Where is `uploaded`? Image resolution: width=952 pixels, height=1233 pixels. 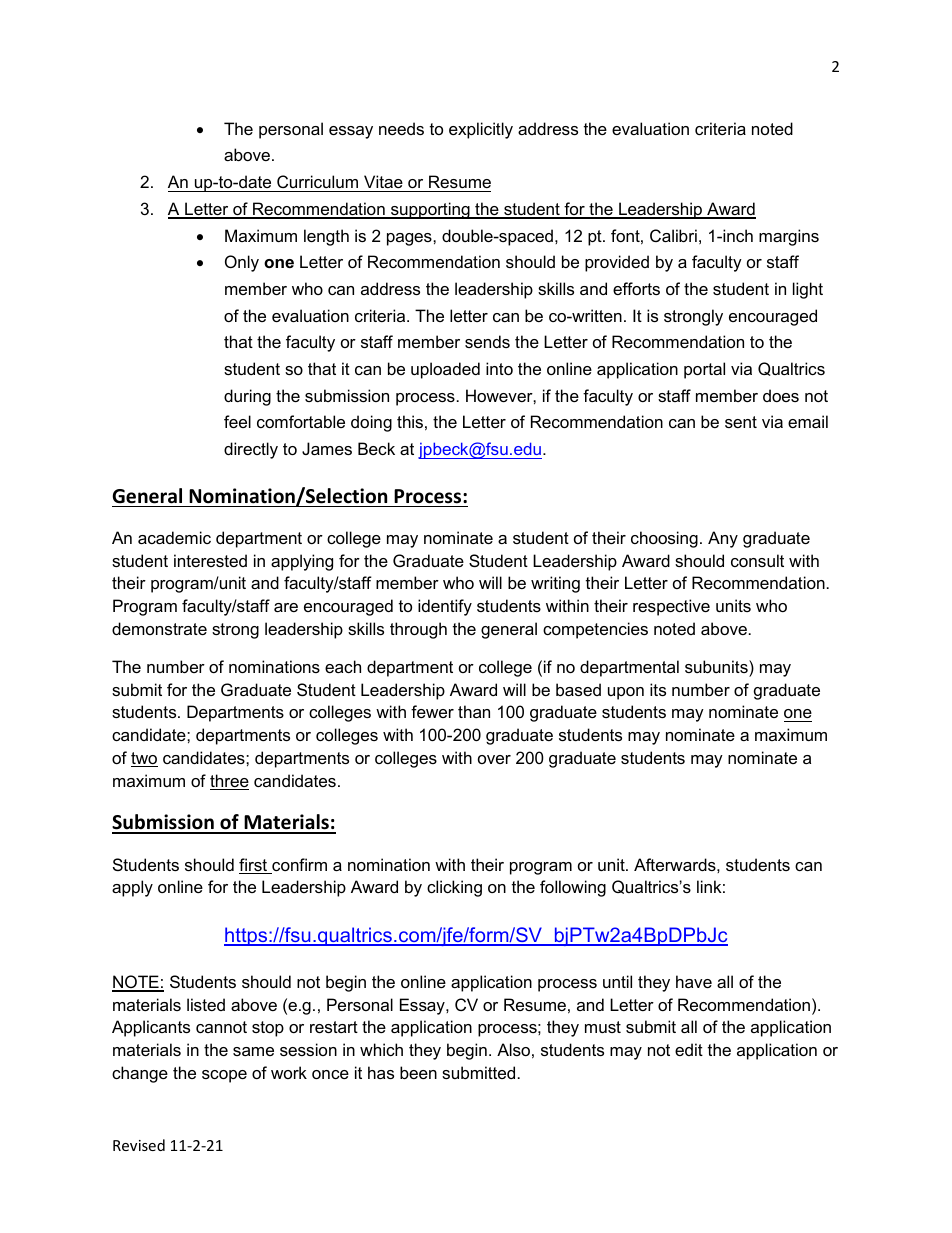
uploaded is located at coordinates (445, 370).
